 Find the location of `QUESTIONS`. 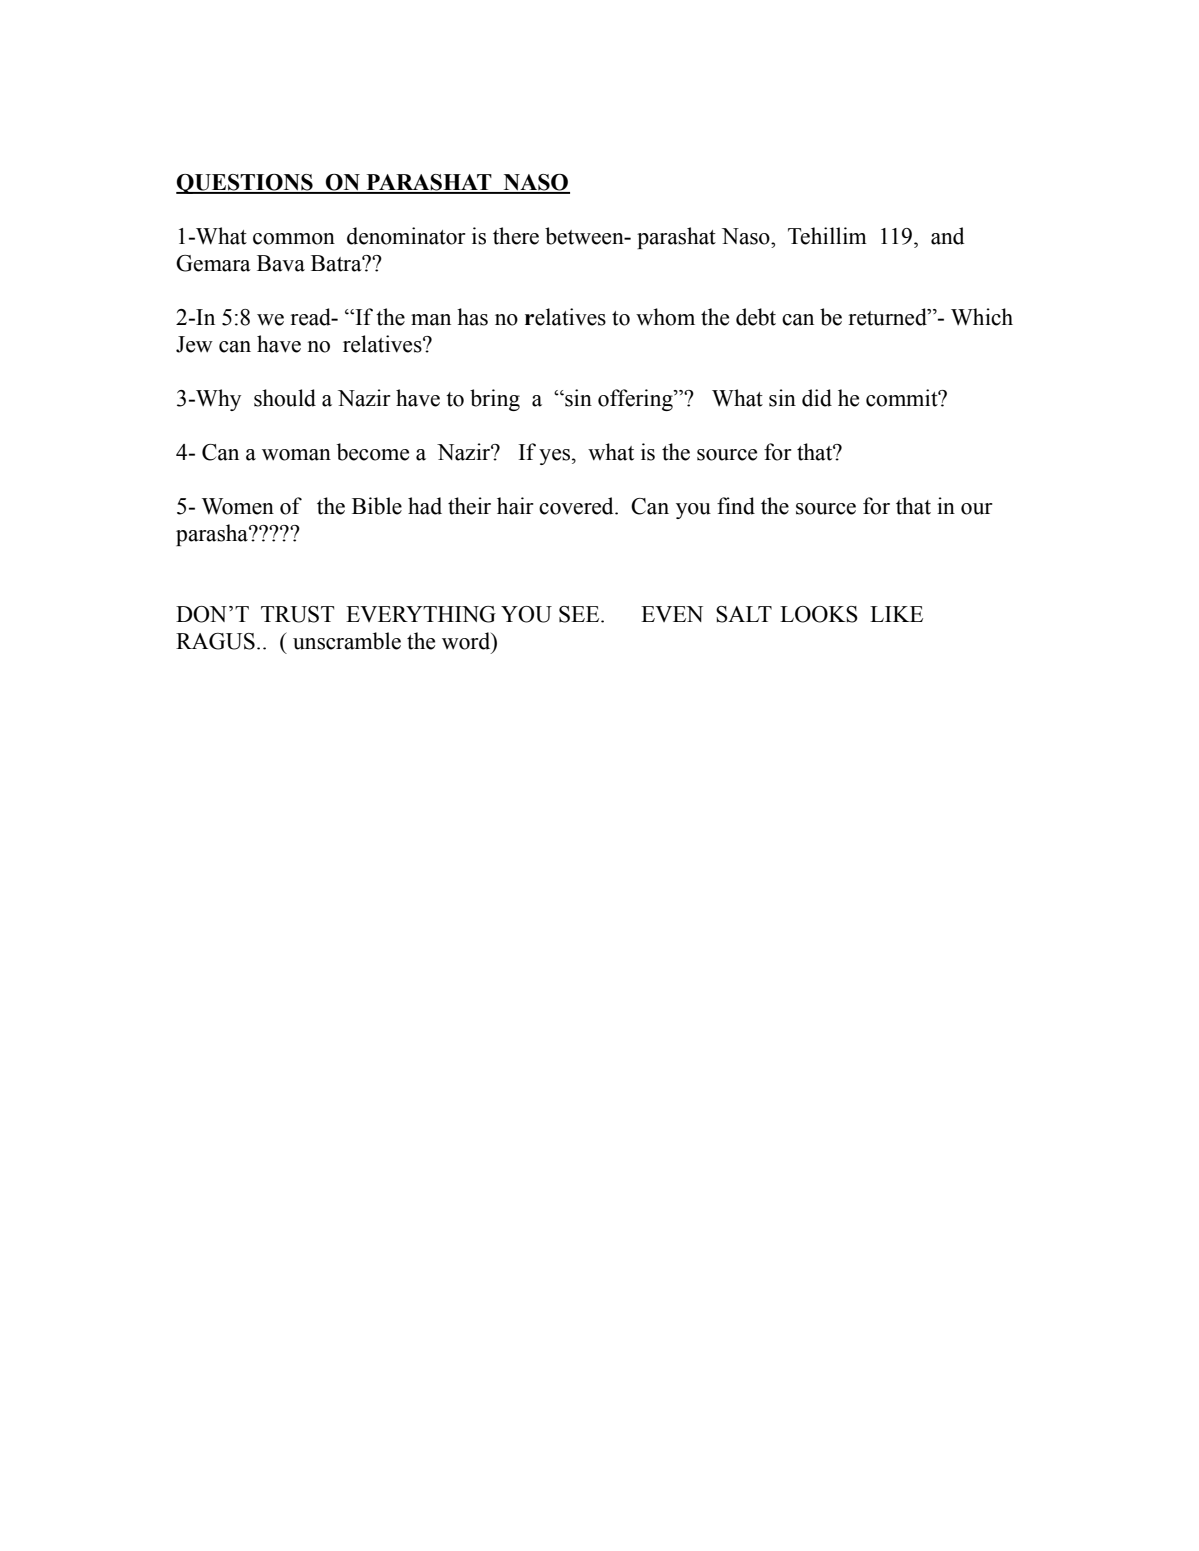

QUESTIONS is located at coordinates (245, 184).
